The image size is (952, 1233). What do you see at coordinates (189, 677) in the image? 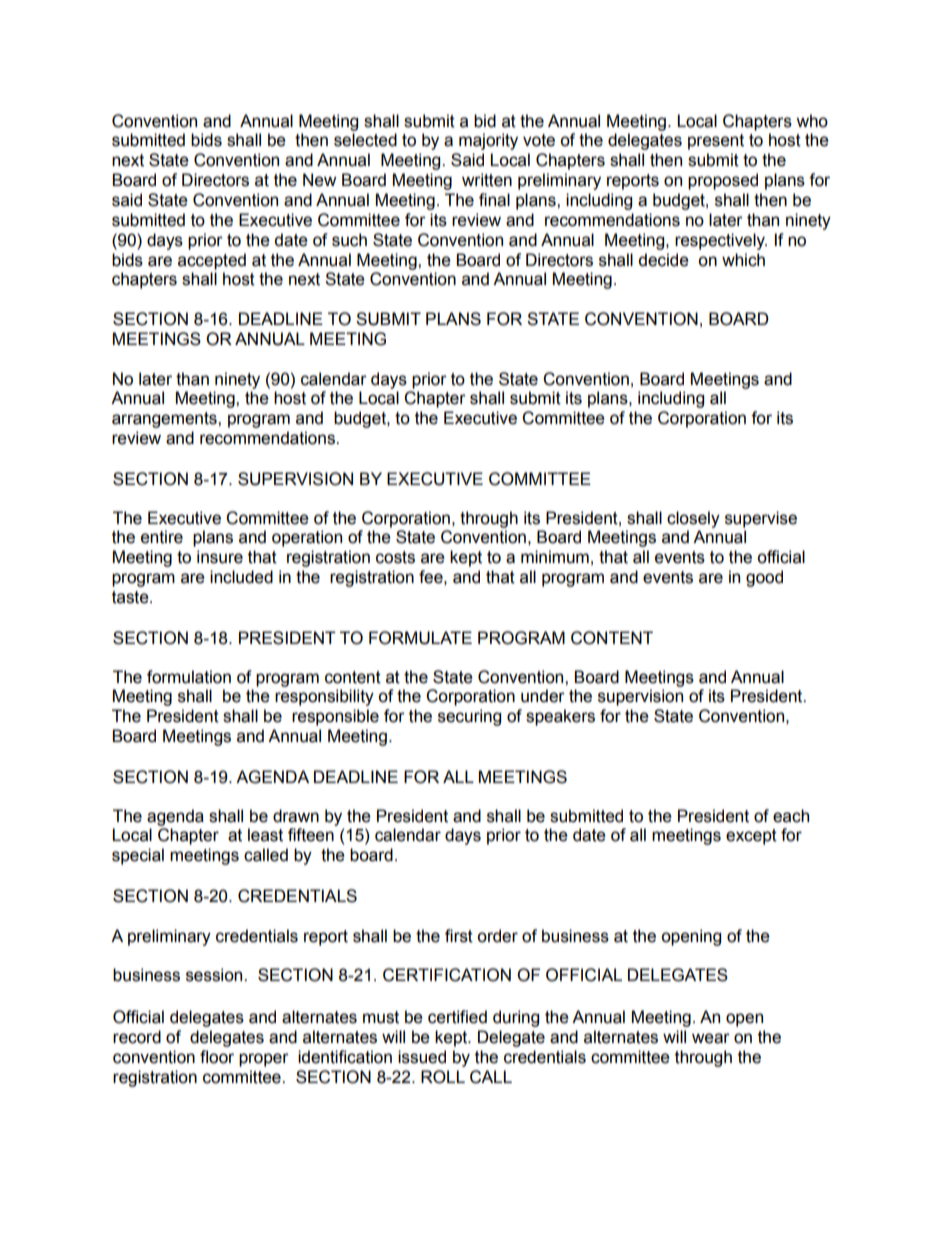
I see `formulation` at bounding box center [189, 677].
